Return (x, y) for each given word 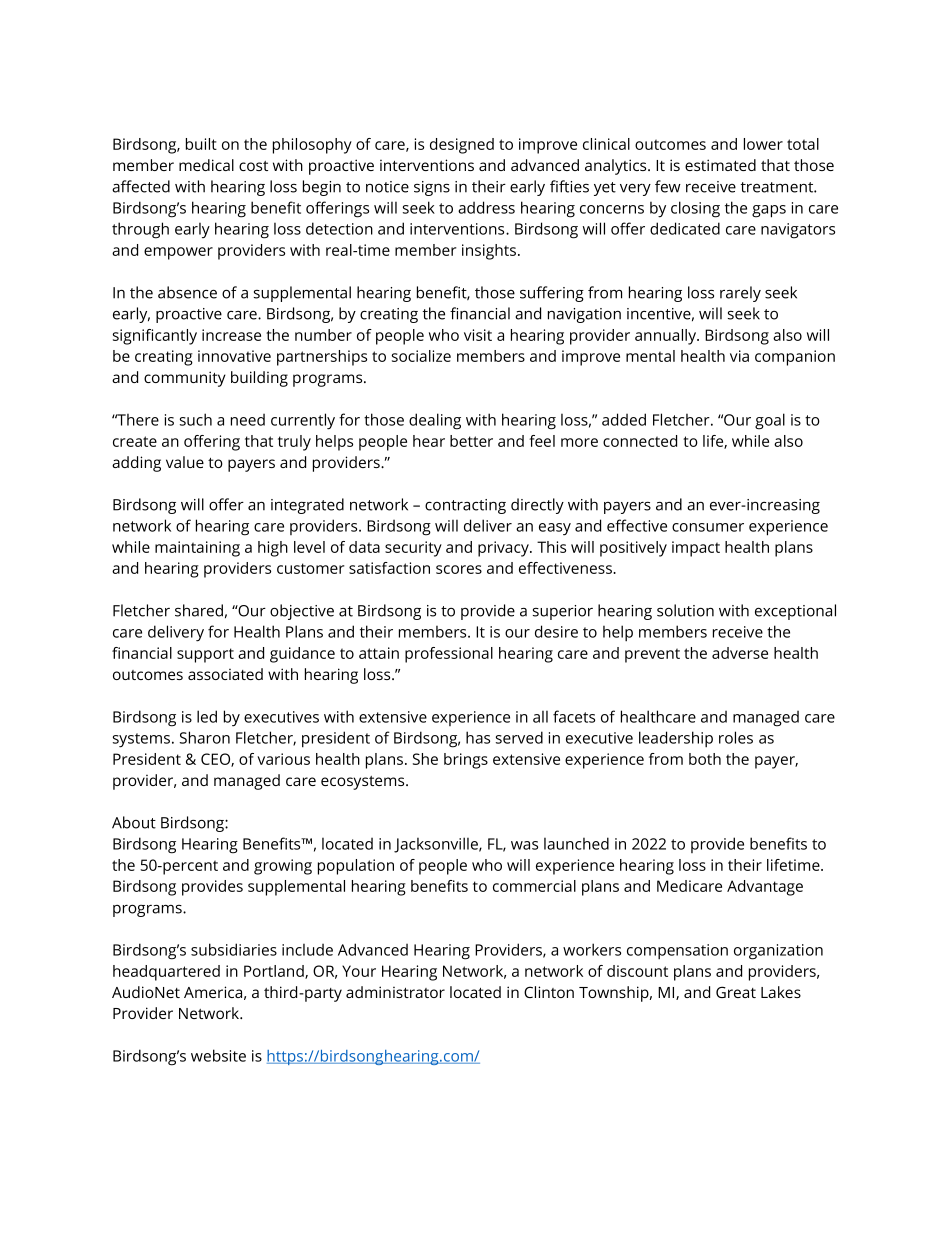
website (218, 1055)
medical (206, 165)
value (185, 462)
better (471, 441)
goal (770, 421)
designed (462, 146)
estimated (720, 165)
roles (736, 737)
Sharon (204, 737)
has (478, 737)
